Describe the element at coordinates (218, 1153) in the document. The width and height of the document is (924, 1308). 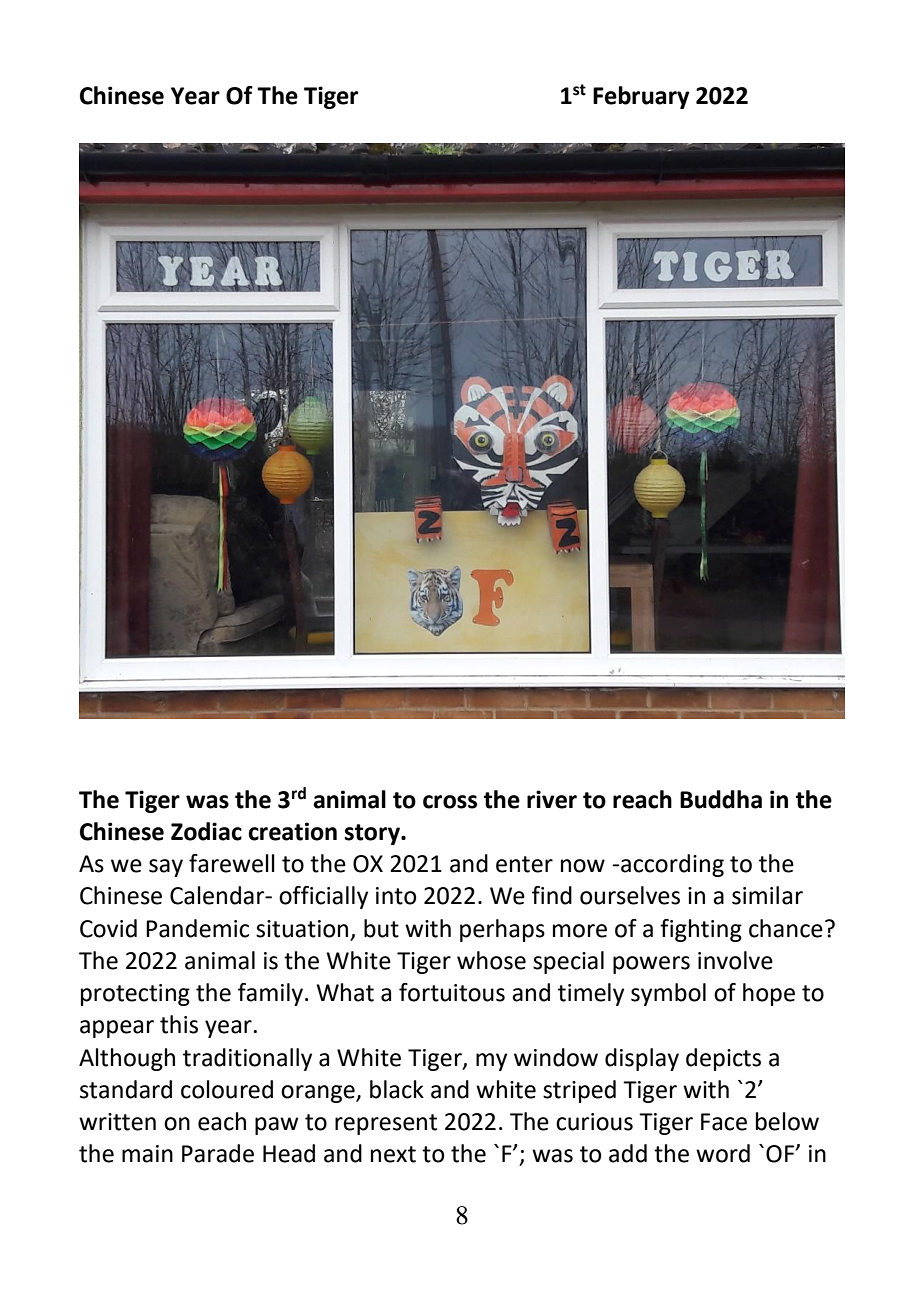
I see `Parade` at that location.
